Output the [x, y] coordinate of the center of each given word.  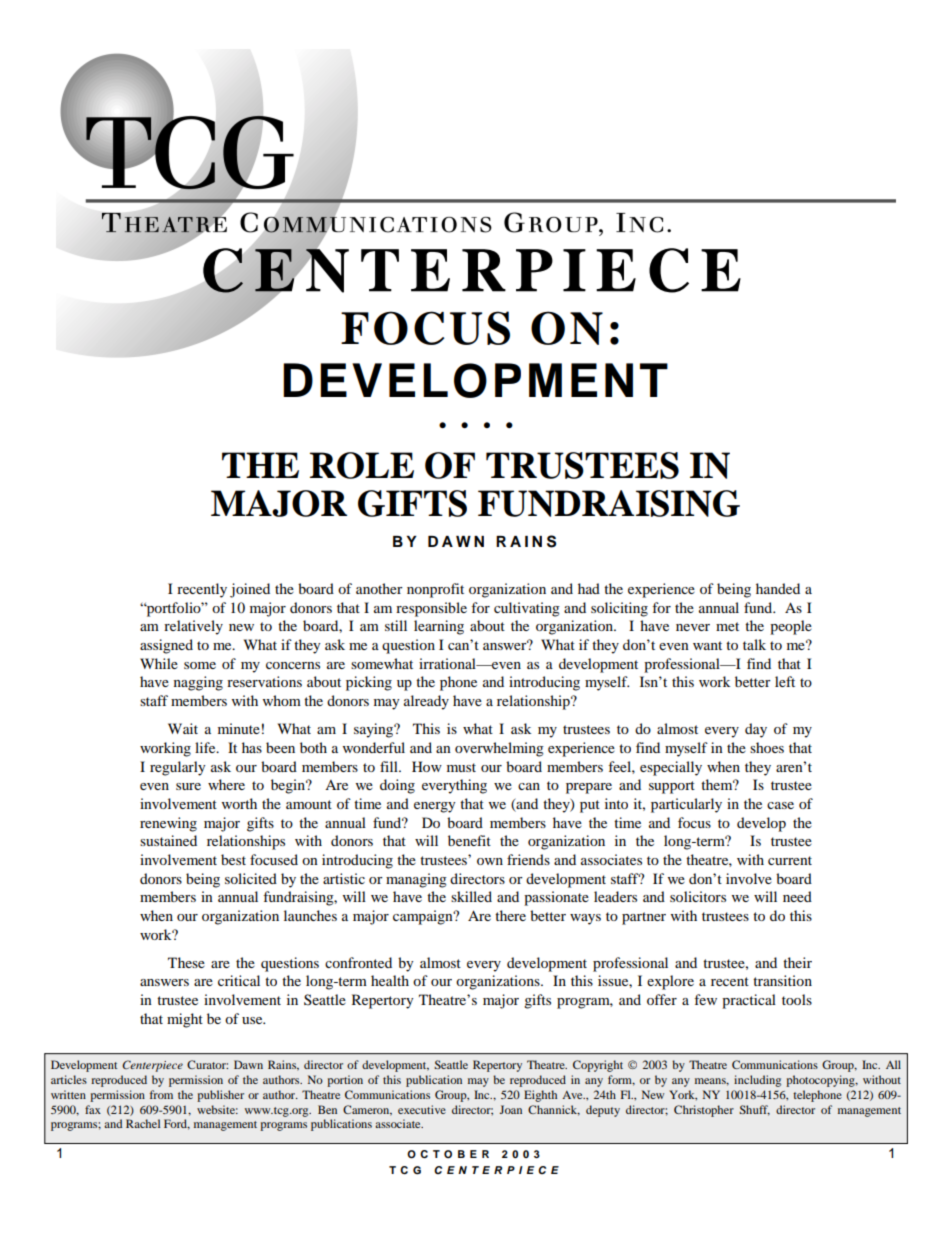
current [790, 860]
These [186, 962]
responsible [431, 609]
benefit [469, 840]
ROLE [362, 465]
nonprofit [435, 590]
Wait [183, 728]
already [426, 702]
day [756, 730]
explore [670, 982]
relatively [193, 627]
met [727, 626]
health [390, 980]
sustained [168, 840]
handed [778, 588]
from [161, 1094]
